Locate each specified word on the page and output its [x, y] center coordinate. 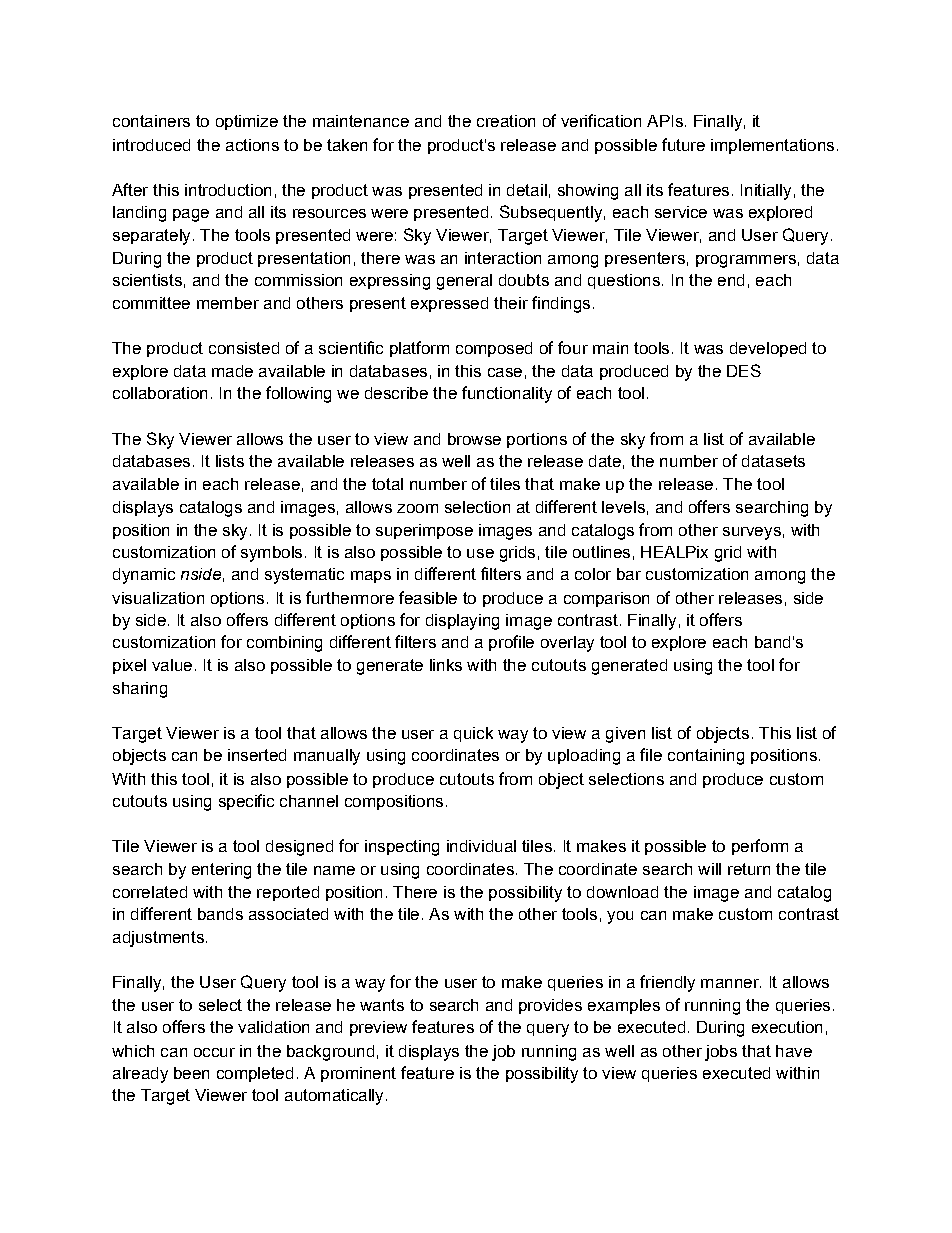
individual [481, 846]
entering [221, 871]
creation [506, 121]
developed [768, 349]
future [683, 144]
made [232, 371]
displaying [462, 622]
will [709, 869]
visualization [158, 598]
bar [629, 574]
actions [252, 145]
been [191, 1073]
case [505, 372]
